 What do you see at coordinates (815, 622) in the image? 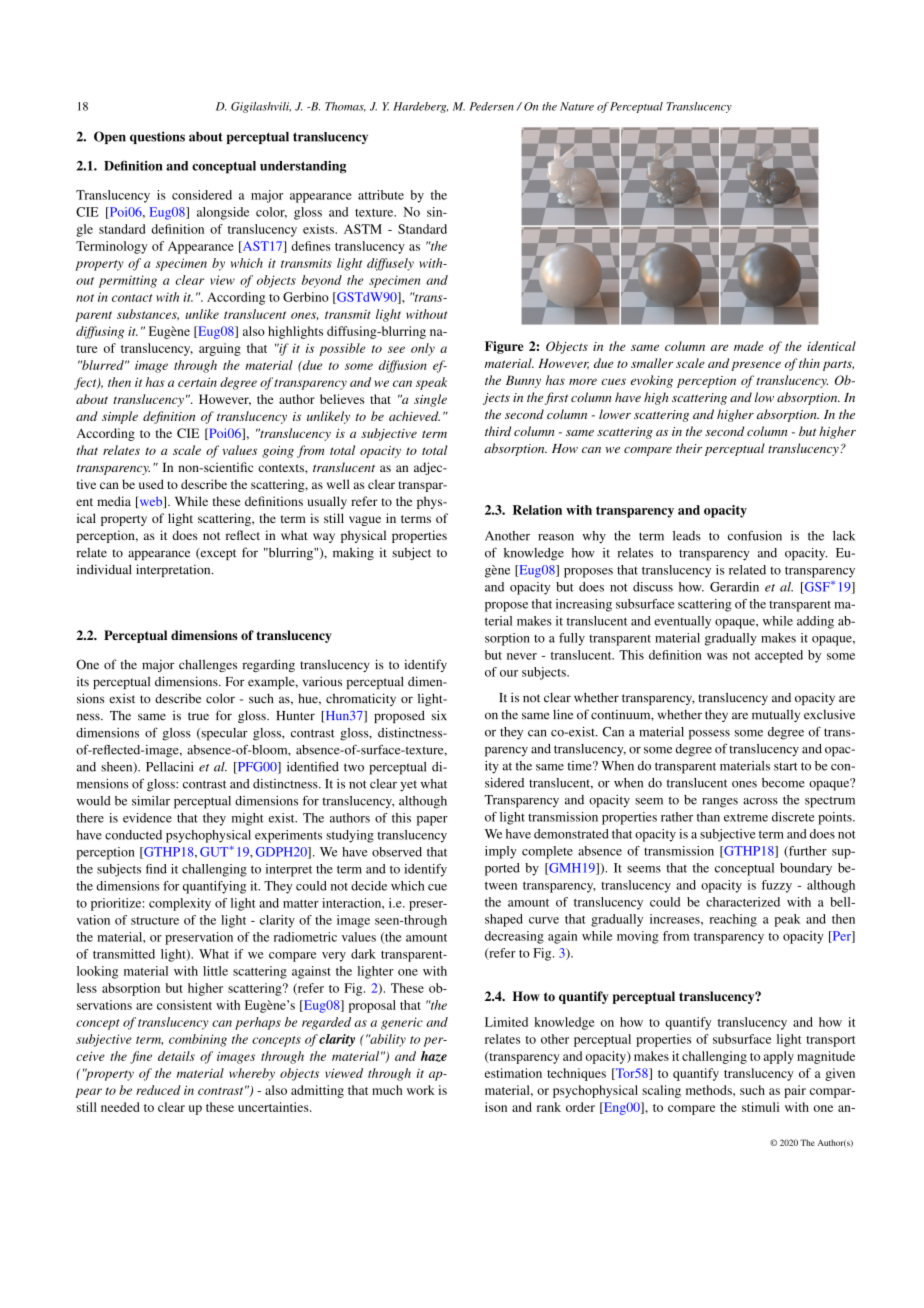
I see `adding` at bounding box center [815, 622].
